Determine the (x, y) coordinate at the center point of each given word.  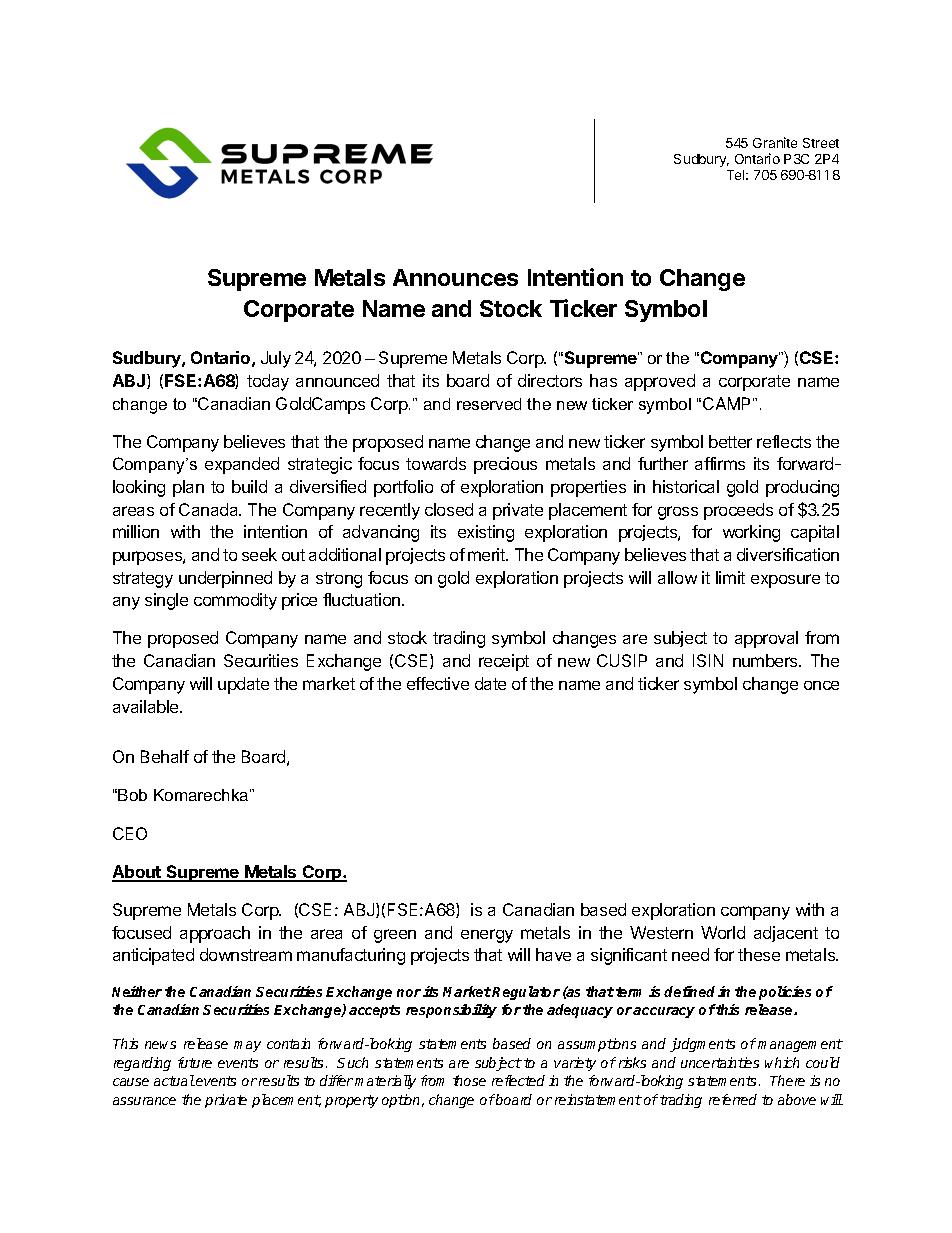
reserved (489, 404)
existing (486, 533)
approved (660, 382)
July (276, 359)
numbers (766, 660)
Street (821, 143)
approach (215, 934)
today (268, 382)
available (147, 706)
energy (487, 936)
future (195, 1062)
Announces (455, 277)
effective (438, 683)
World (723, 932)
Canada (210, 509)
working (751, 533)
